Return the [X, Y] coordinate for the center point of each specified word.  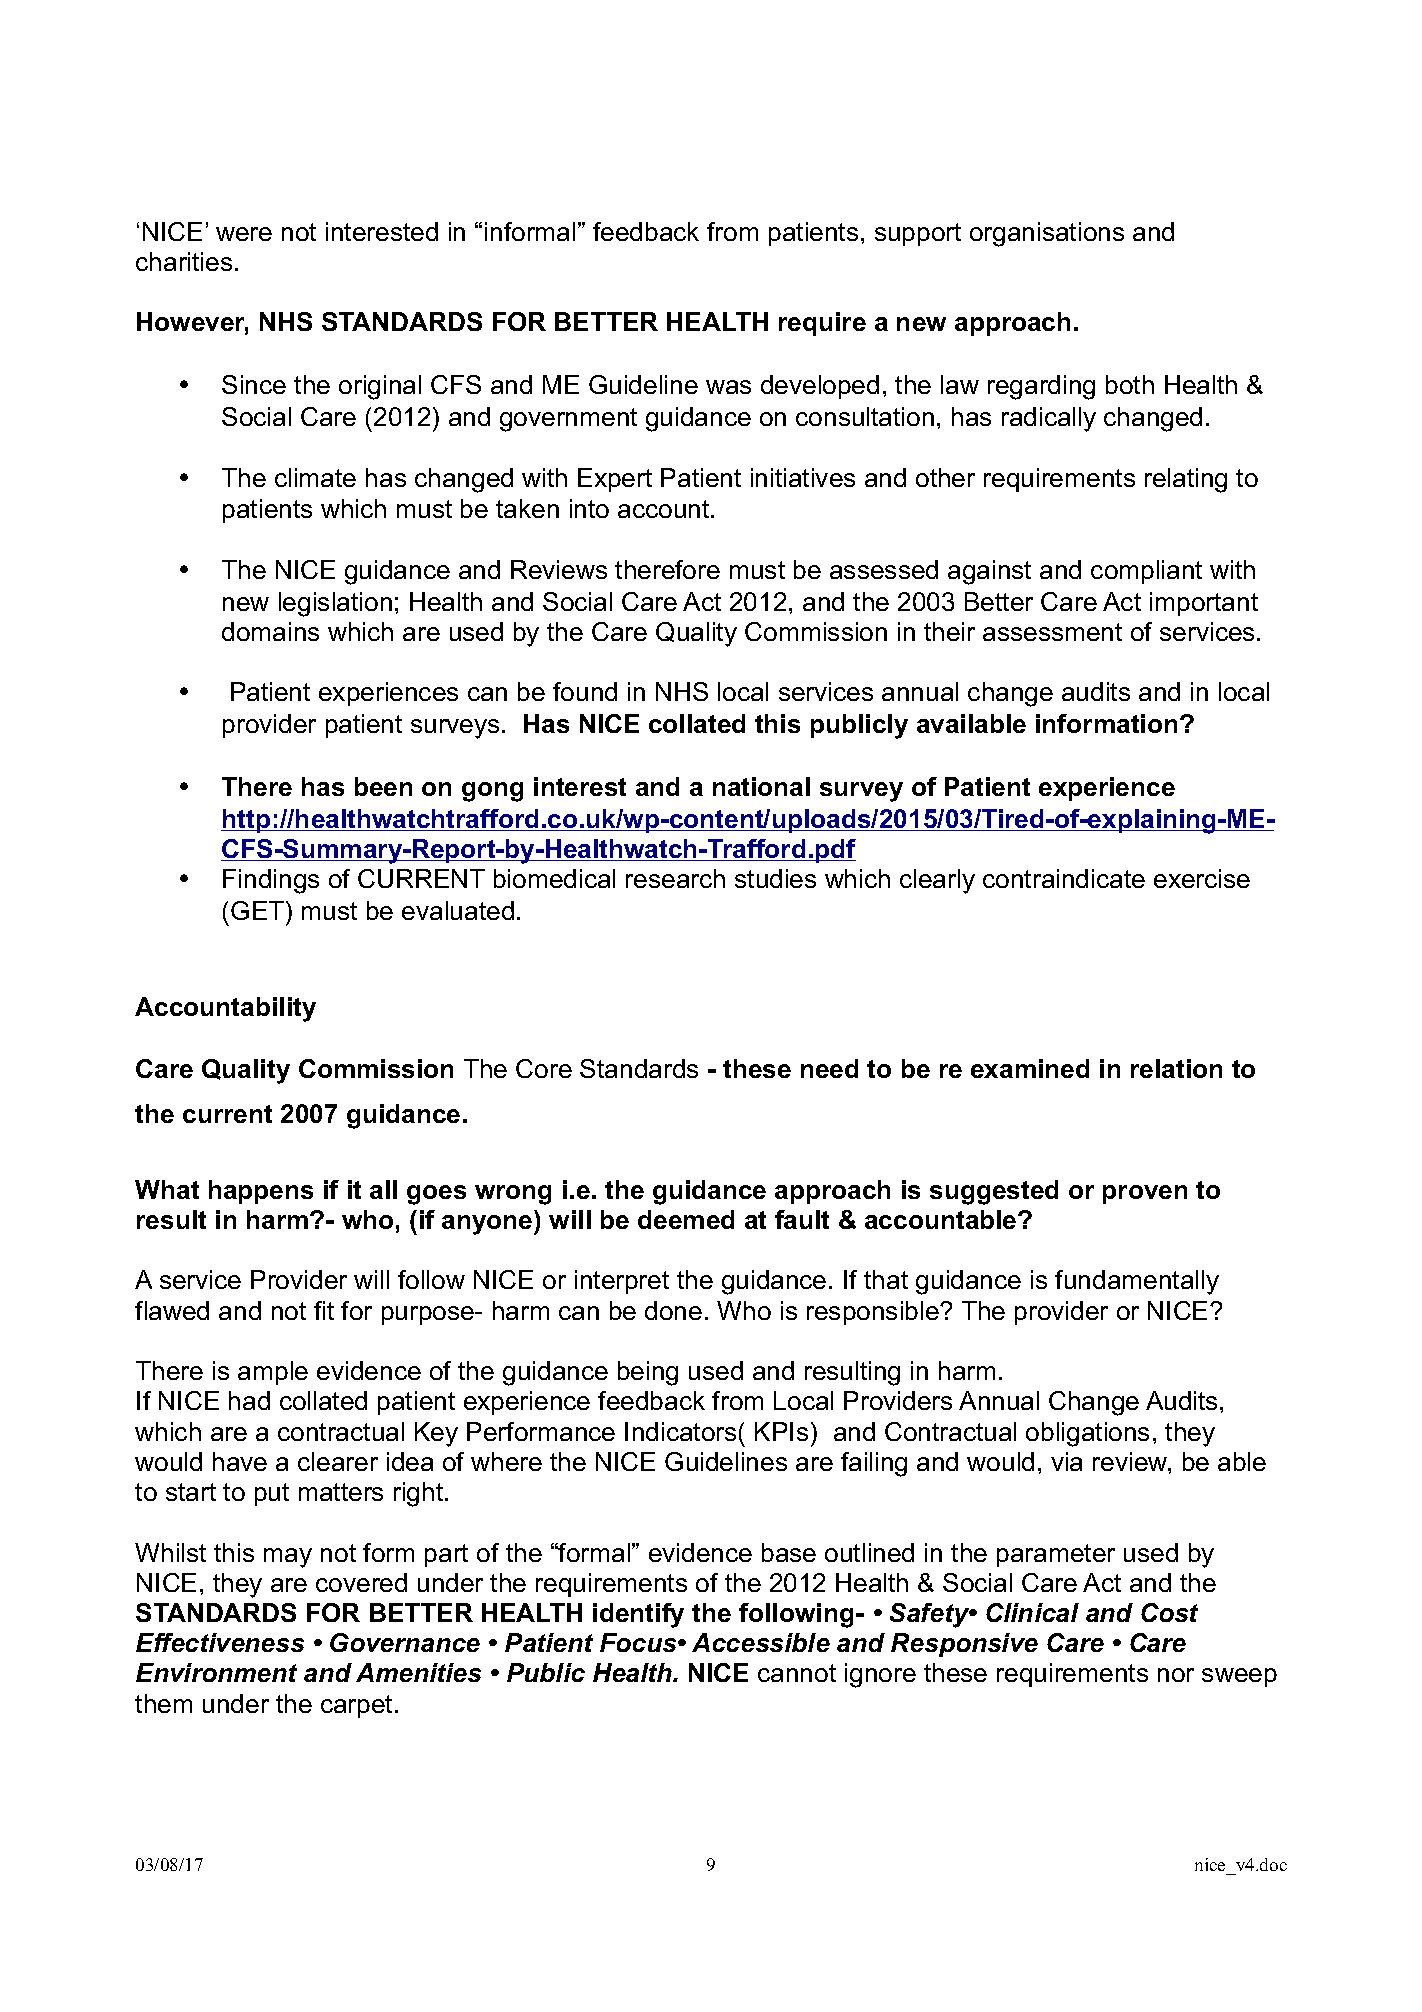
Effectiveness [220, 1642]
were [244, 234]
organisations [1047, 234]
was [728, 387]
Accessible [761, 1642]
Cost [1169, 1612]
